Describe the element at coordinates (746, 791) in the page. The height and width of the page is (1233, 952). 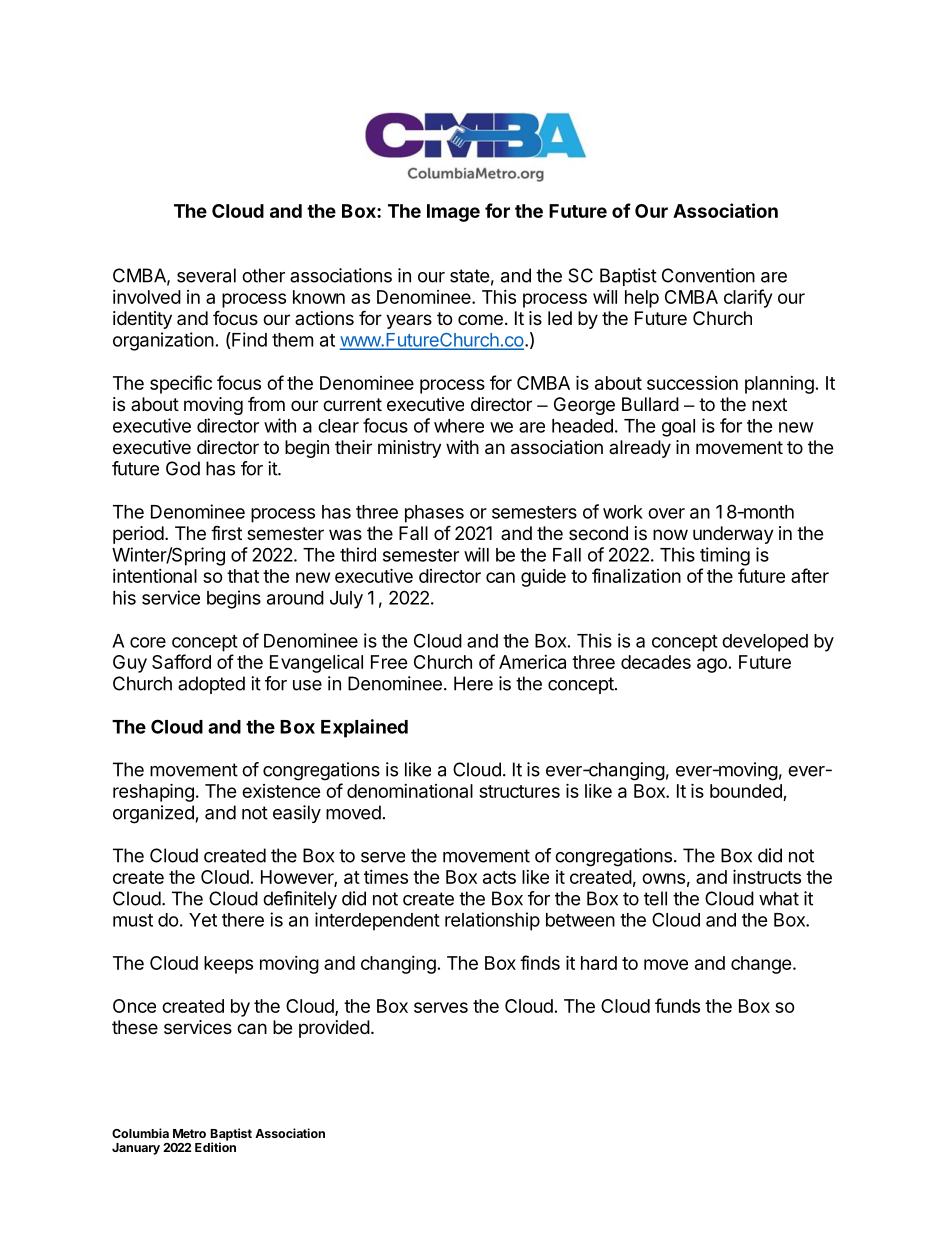
I see `bounded` at that location.
